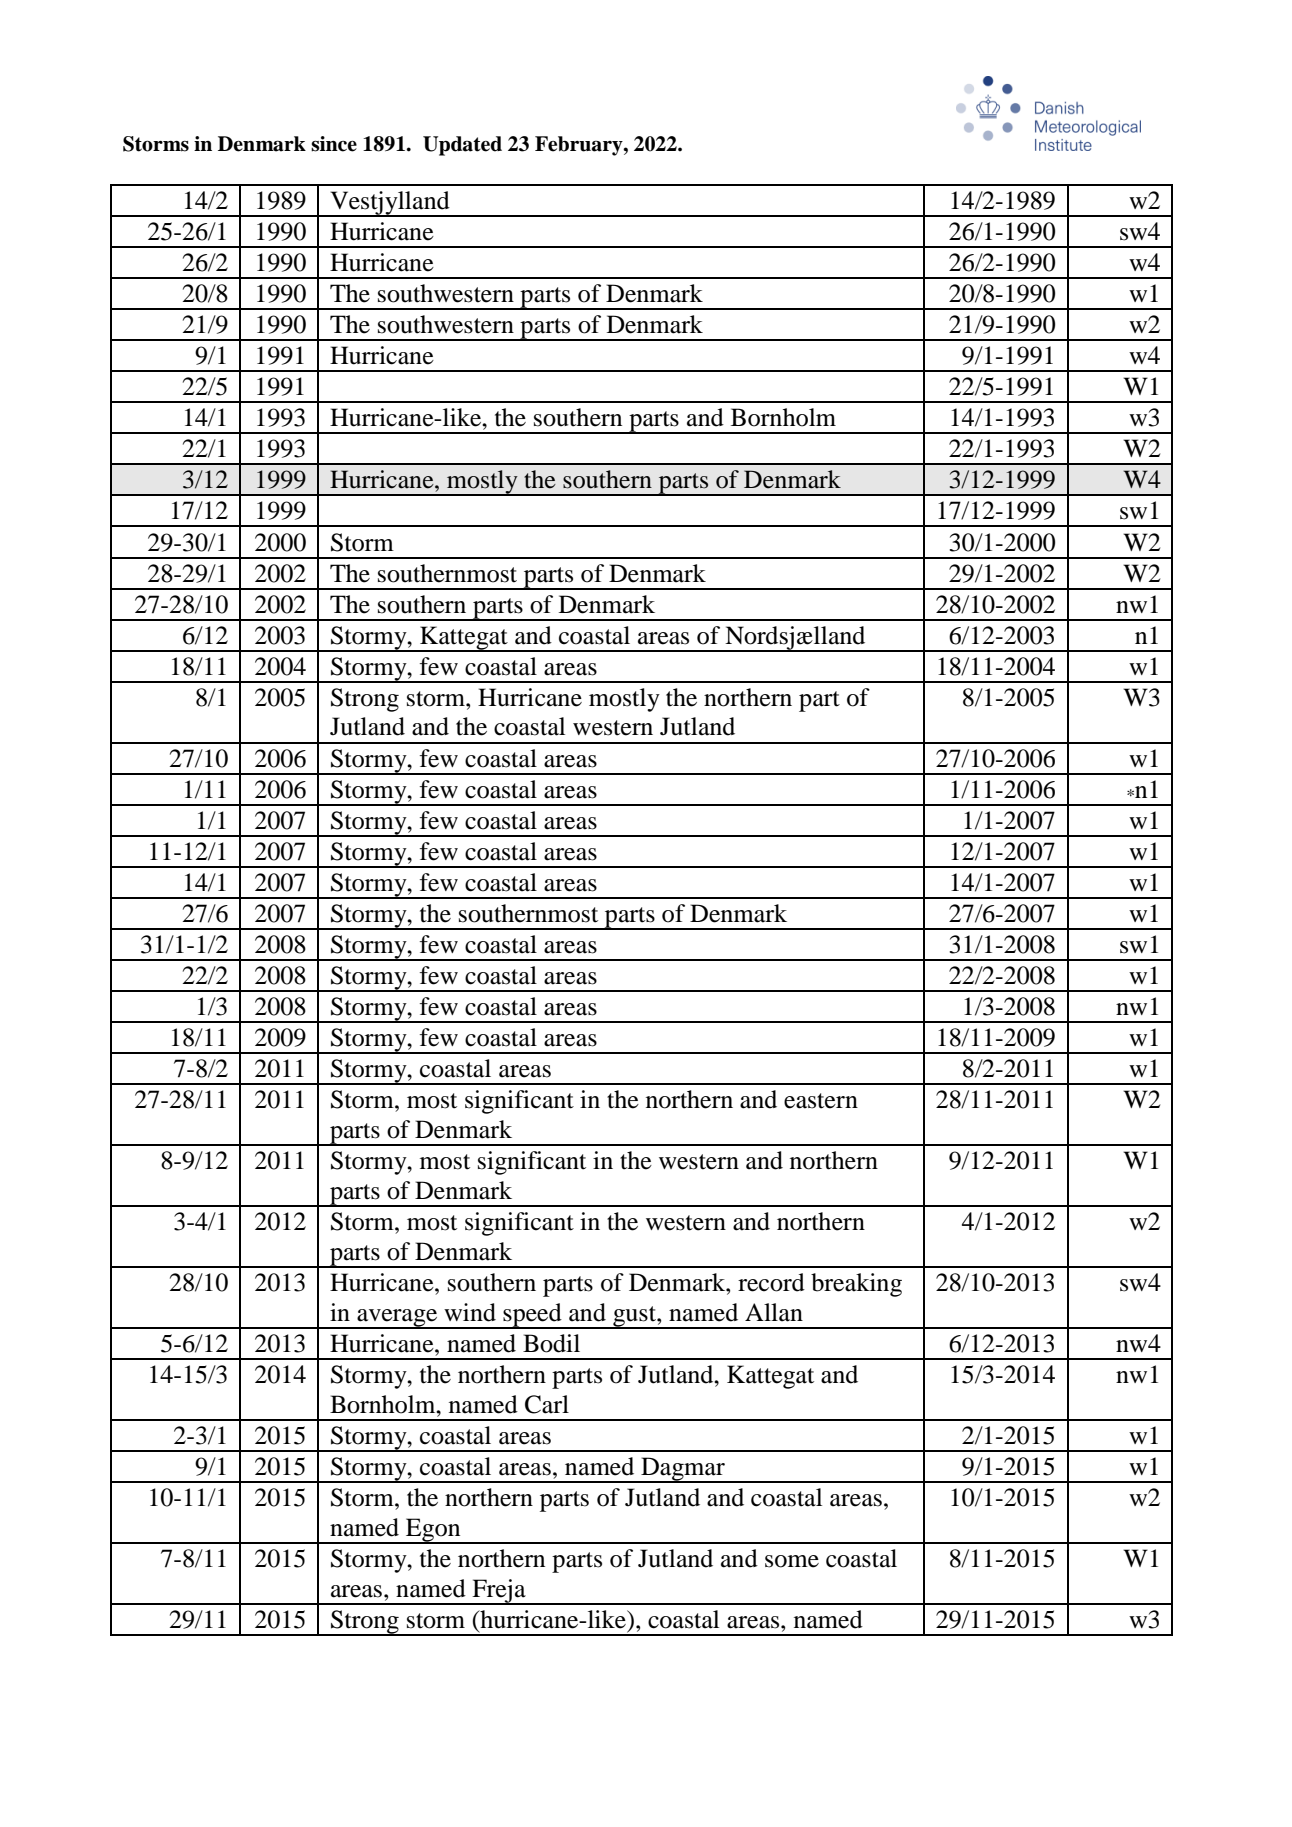 This document has height=1827, width=1292. What do you see at coordinates (821, 1101) in the document?
I see `eastern` at bounding box center [821, 1101].
